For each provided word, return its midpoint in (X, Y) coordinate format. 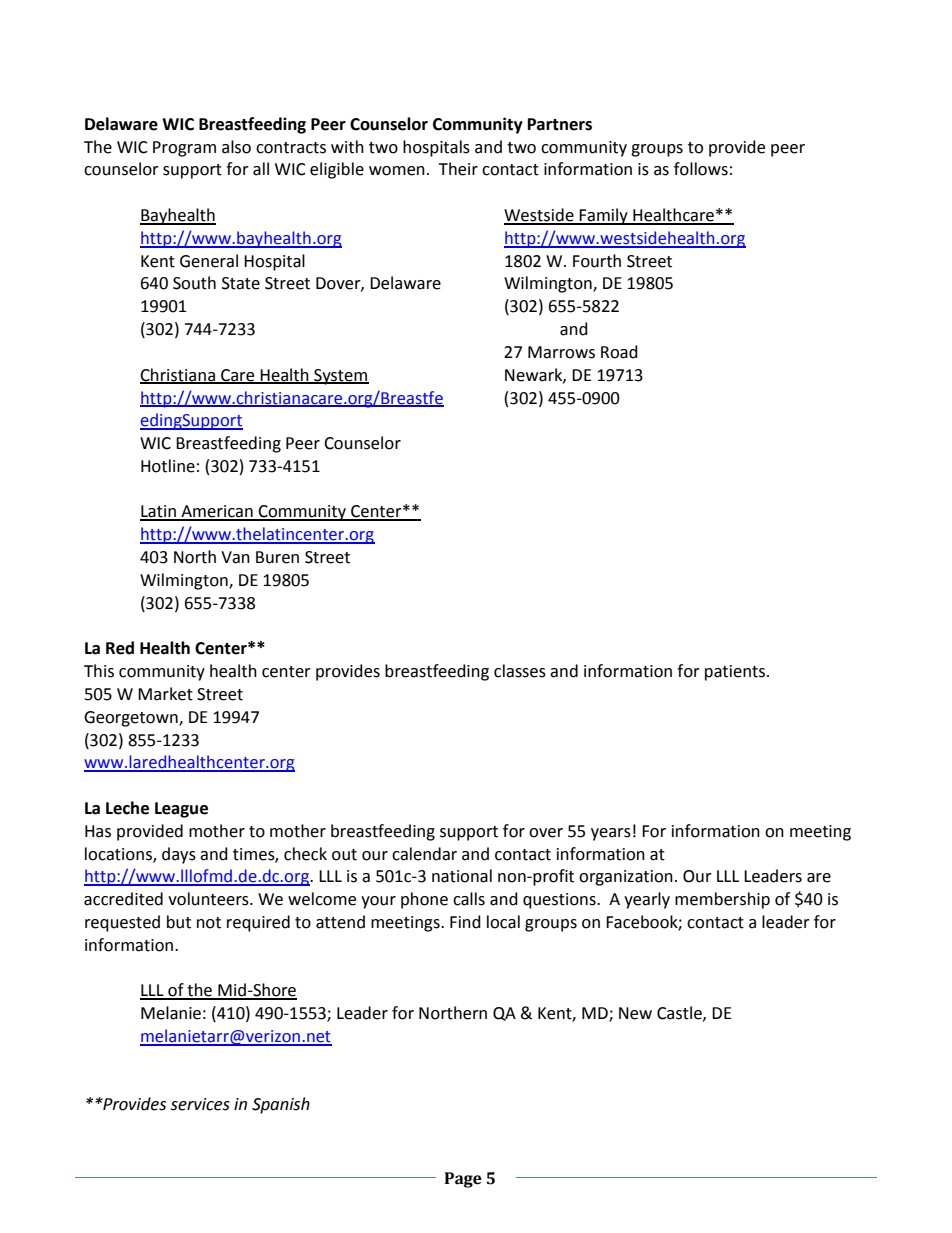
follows (701, 169)
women (397, 171)
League (181, 810)
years (611, 834)
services (200, 1104)
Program (184, 149)
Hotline (168, 466)
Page (463, 1180)
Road (619, 352)
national (462, 876)
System (340, 377)
